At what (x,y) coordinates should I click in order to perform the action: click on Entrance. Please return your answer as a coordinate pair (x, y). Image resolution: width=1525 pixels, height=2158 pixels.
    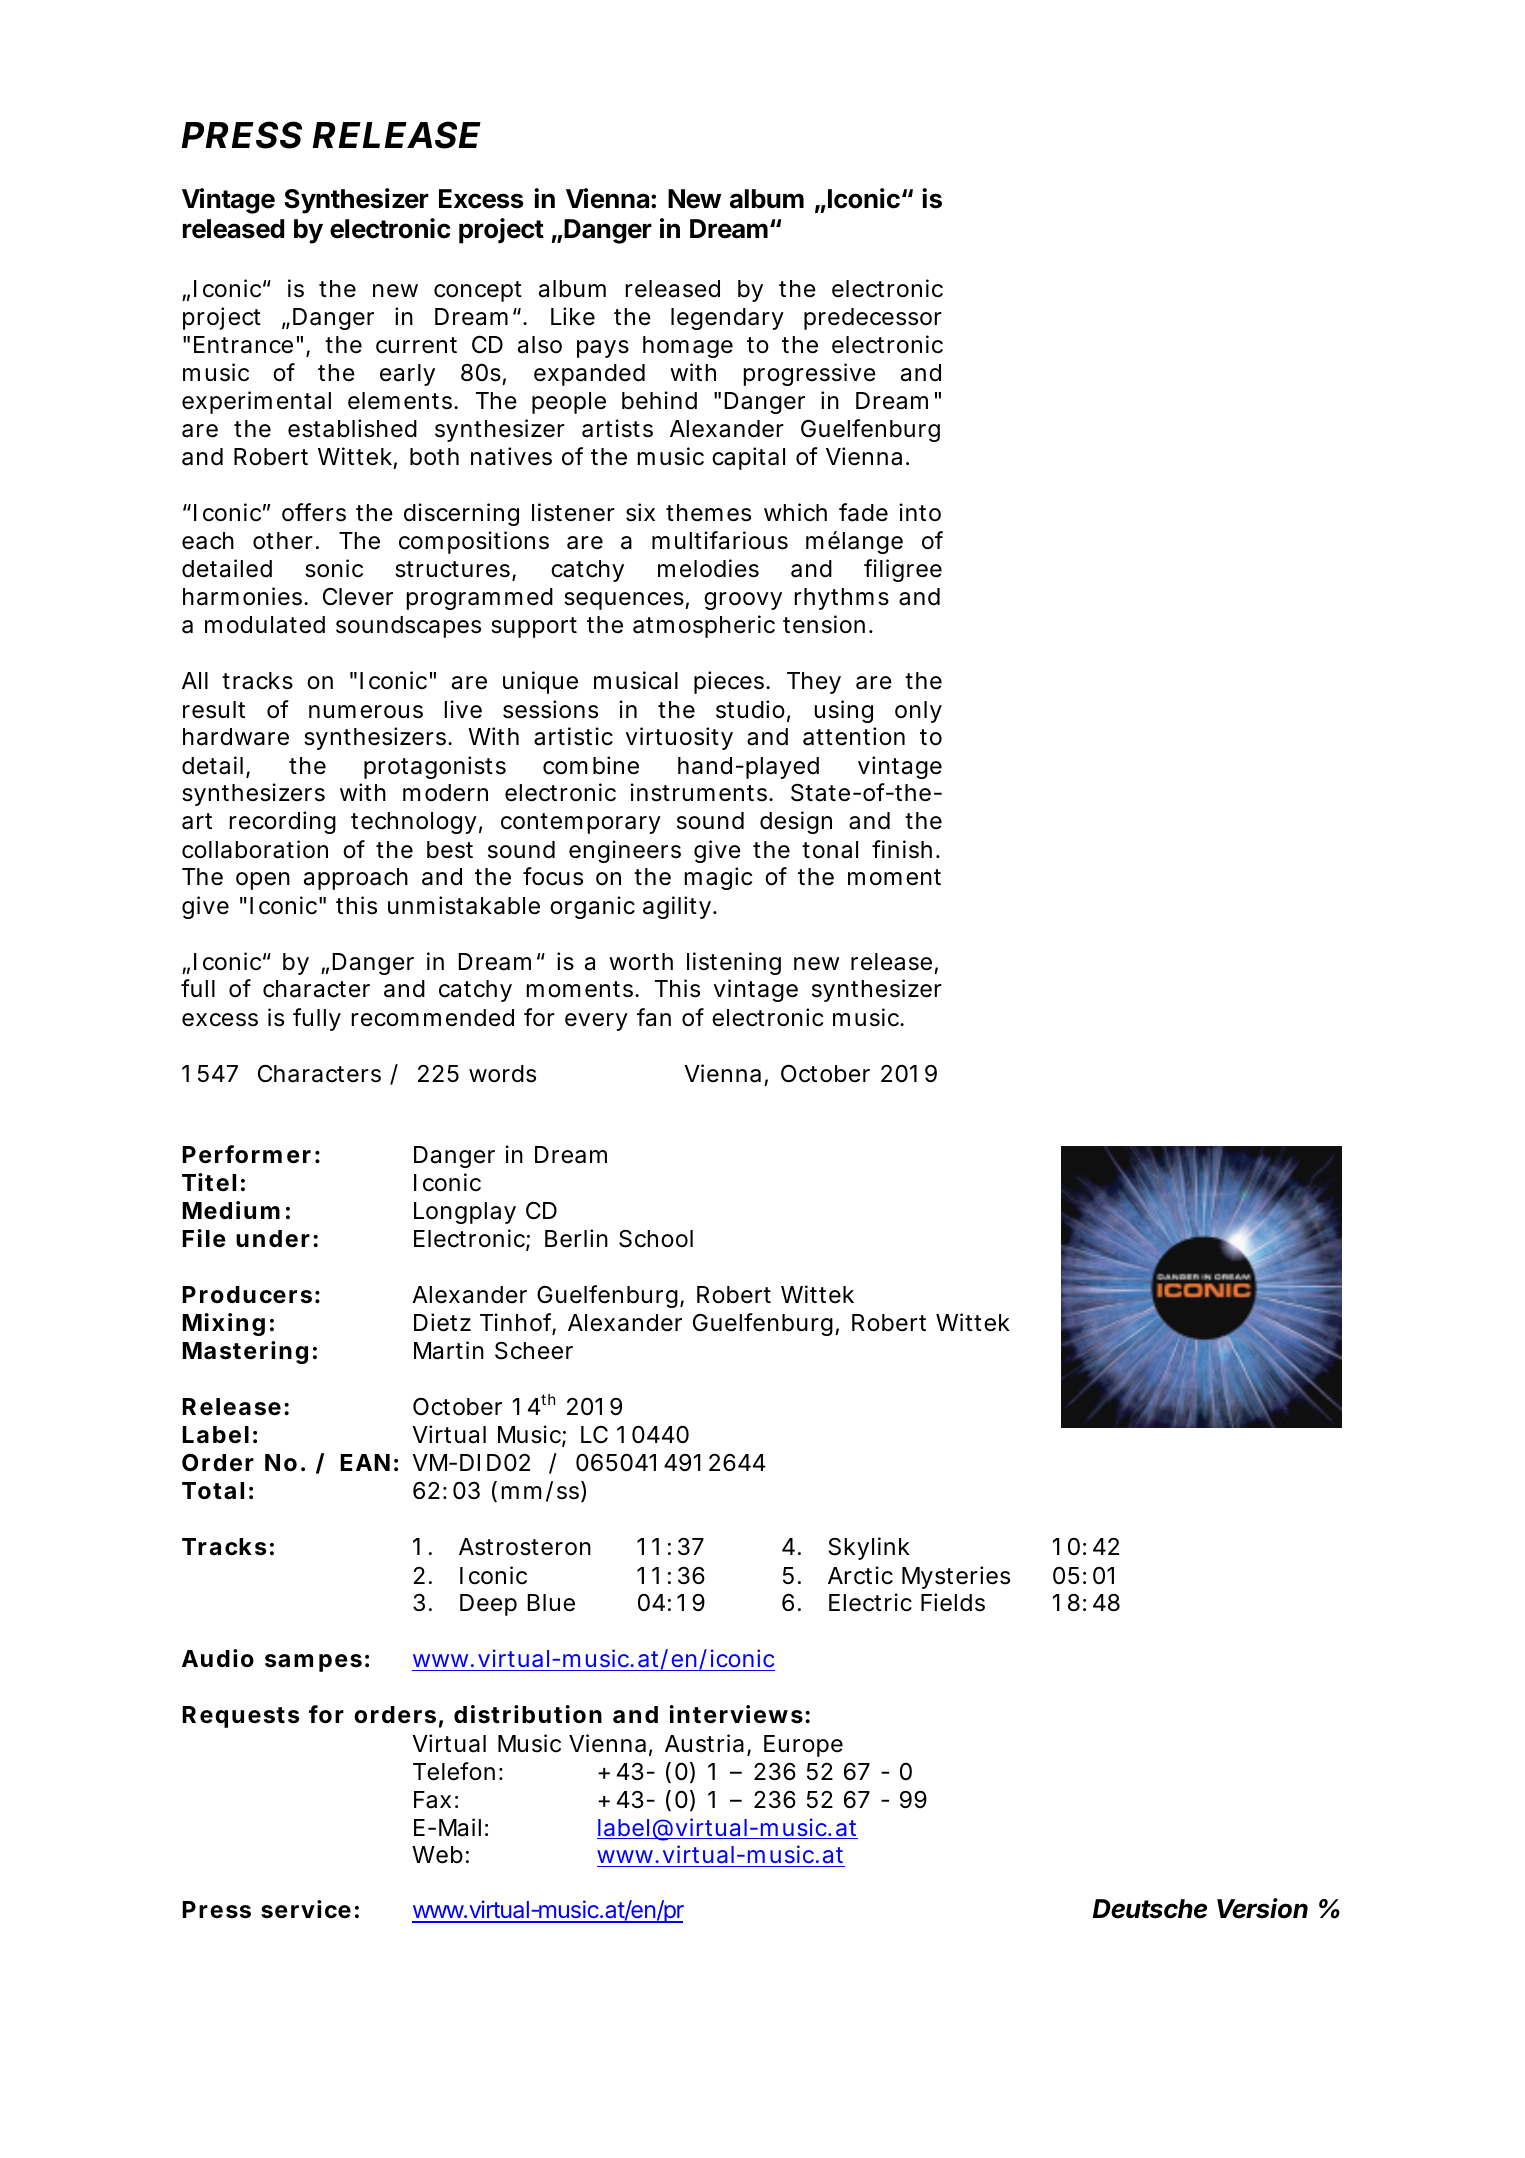
    Looking at the image, I should click on (243, 345).
